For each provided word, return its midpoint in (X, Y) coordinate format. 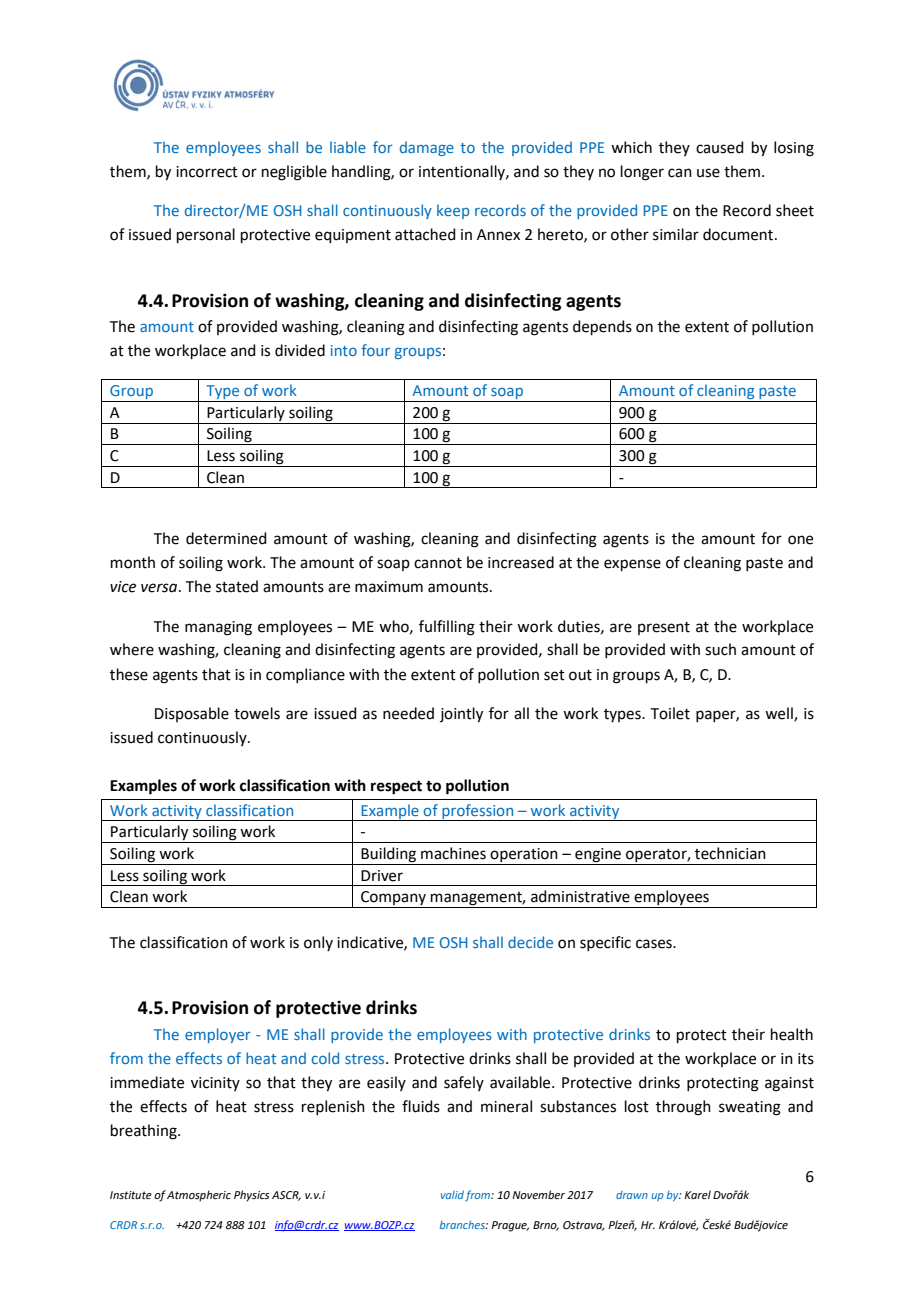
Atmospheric (199, 1196)
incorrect (207, 172)
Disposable (192, 714)
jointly (461, 715)
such (720, 649)
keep (453, 211)
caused (720, 147)
